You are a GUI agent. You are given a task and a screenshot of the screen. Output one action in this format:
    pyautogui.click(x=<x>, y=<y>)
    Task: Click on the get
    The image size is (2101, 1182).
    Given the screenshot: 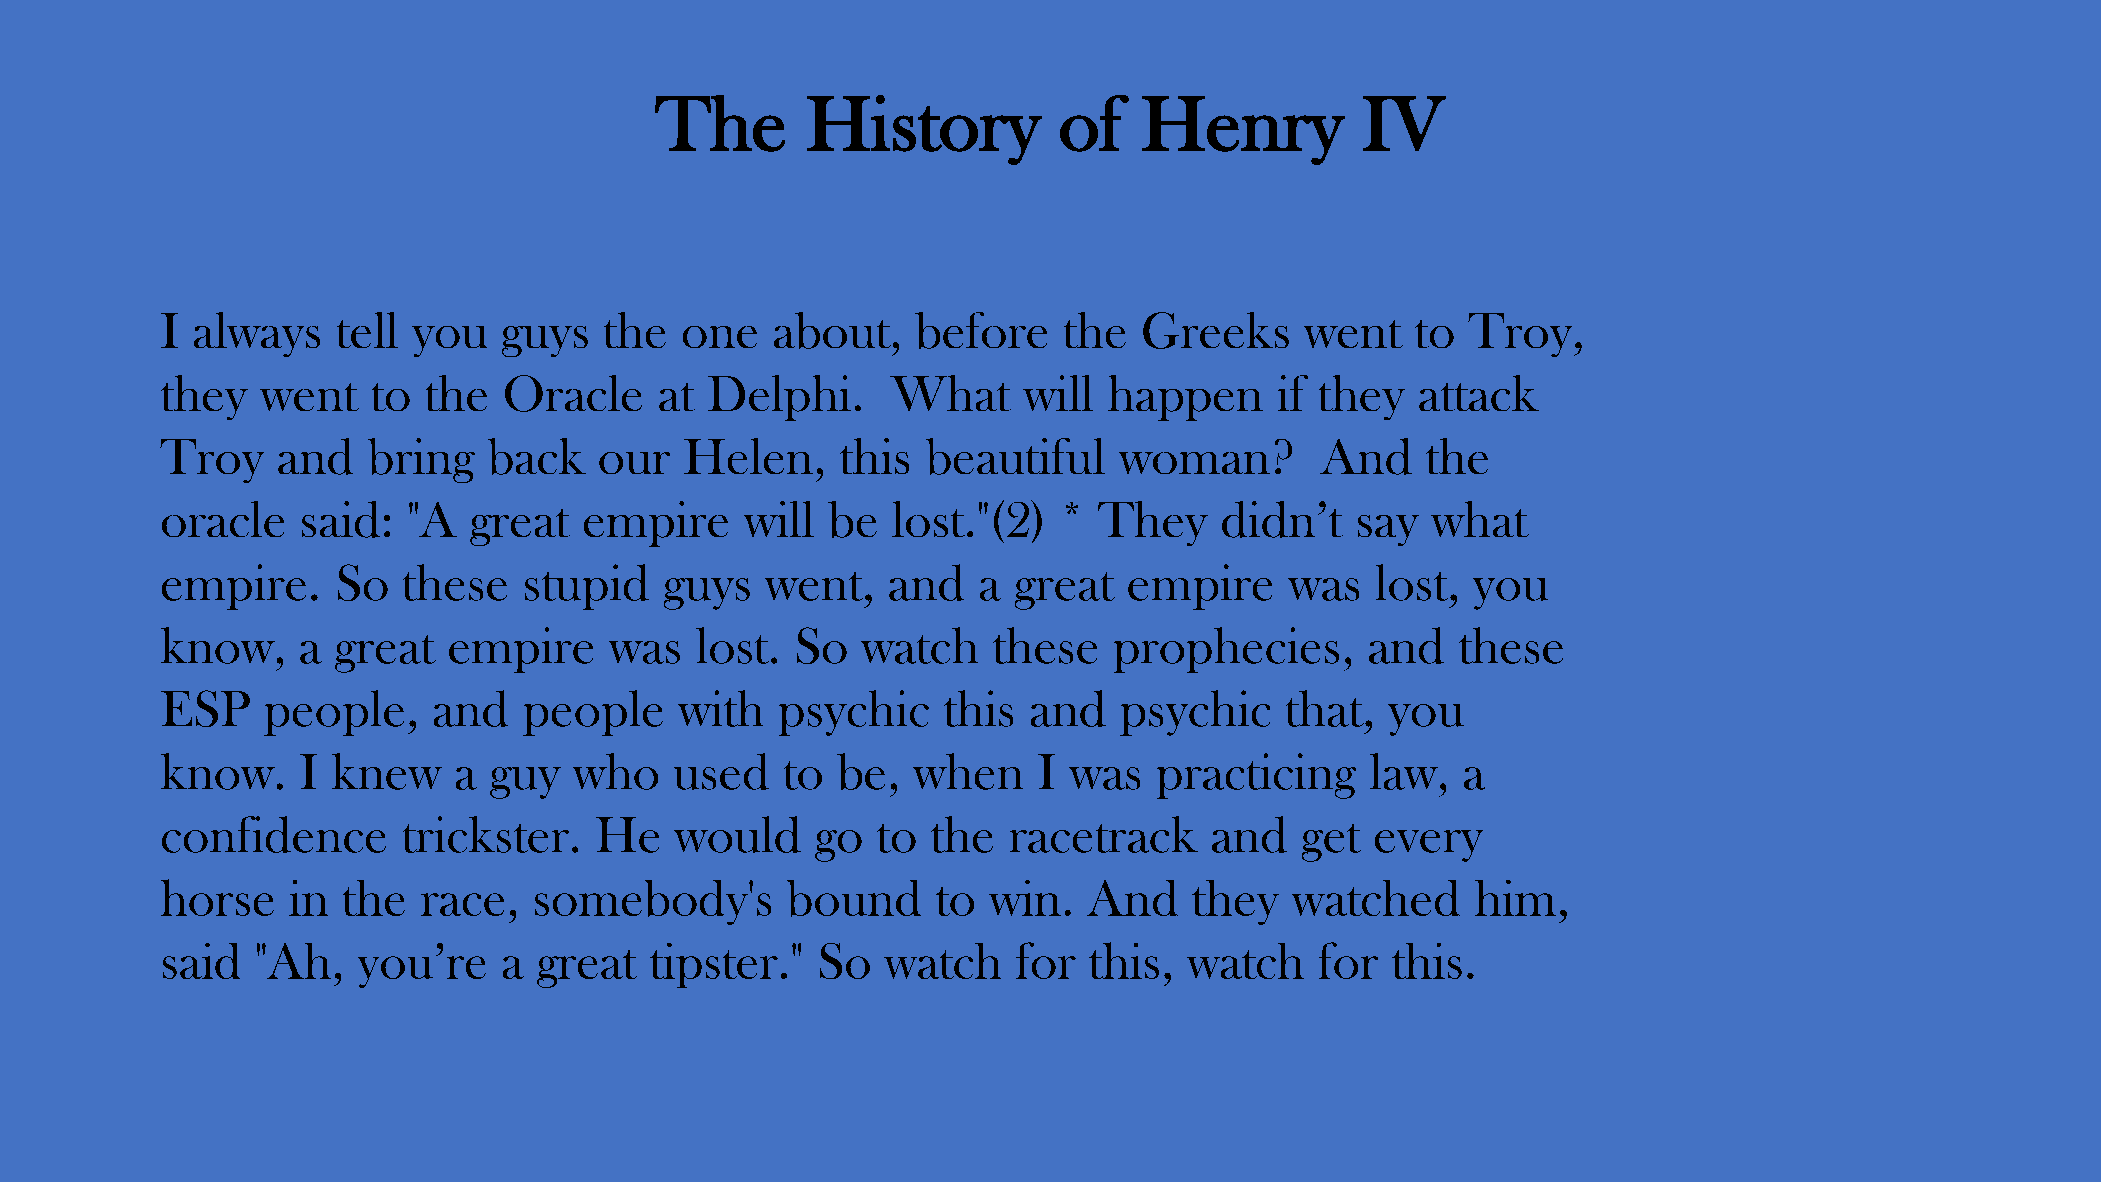 What is the action you would take?
    pyautogui.click(x=1331, y=843)
